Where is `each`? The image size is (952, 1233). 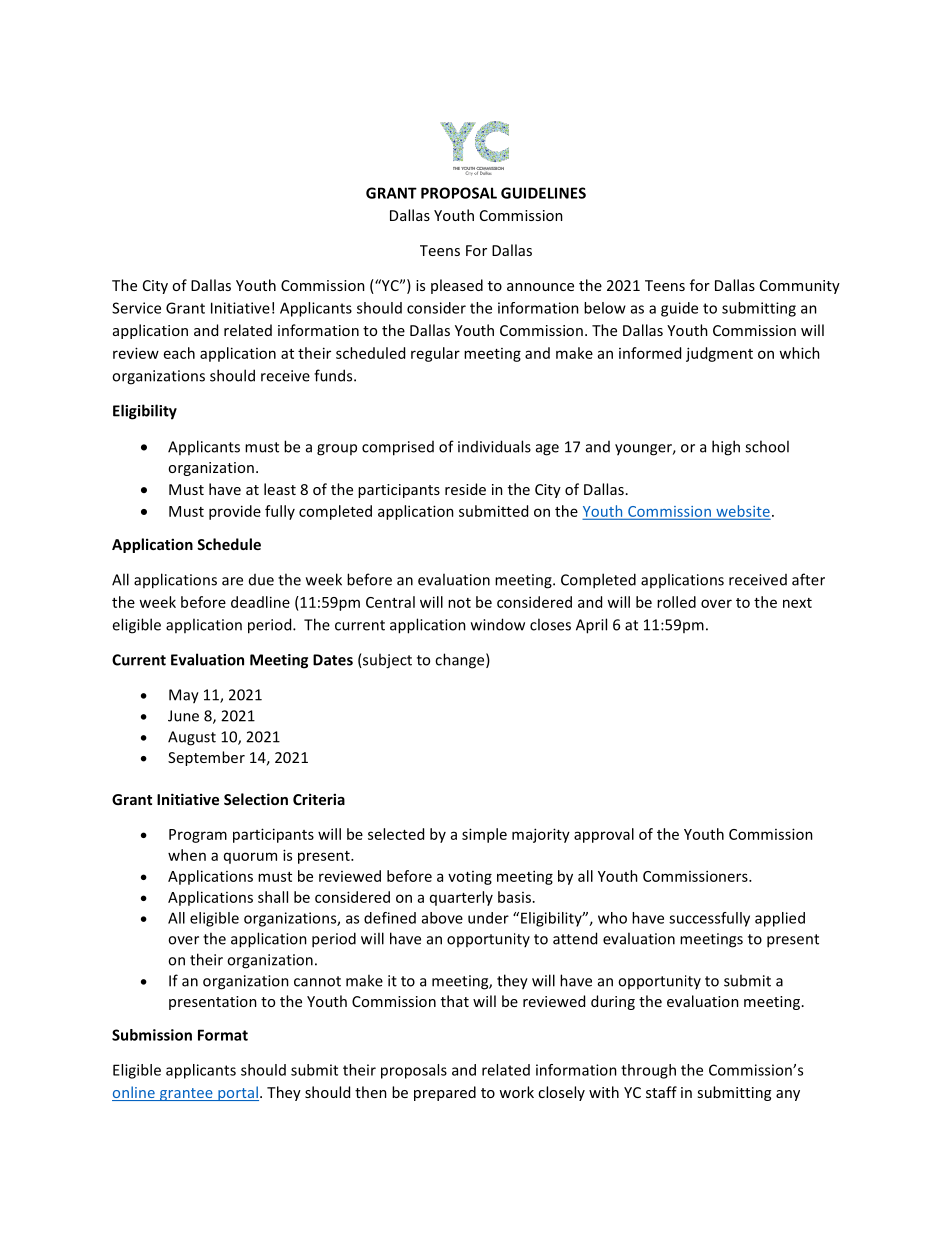 each is located at coordinates (179, 353).
